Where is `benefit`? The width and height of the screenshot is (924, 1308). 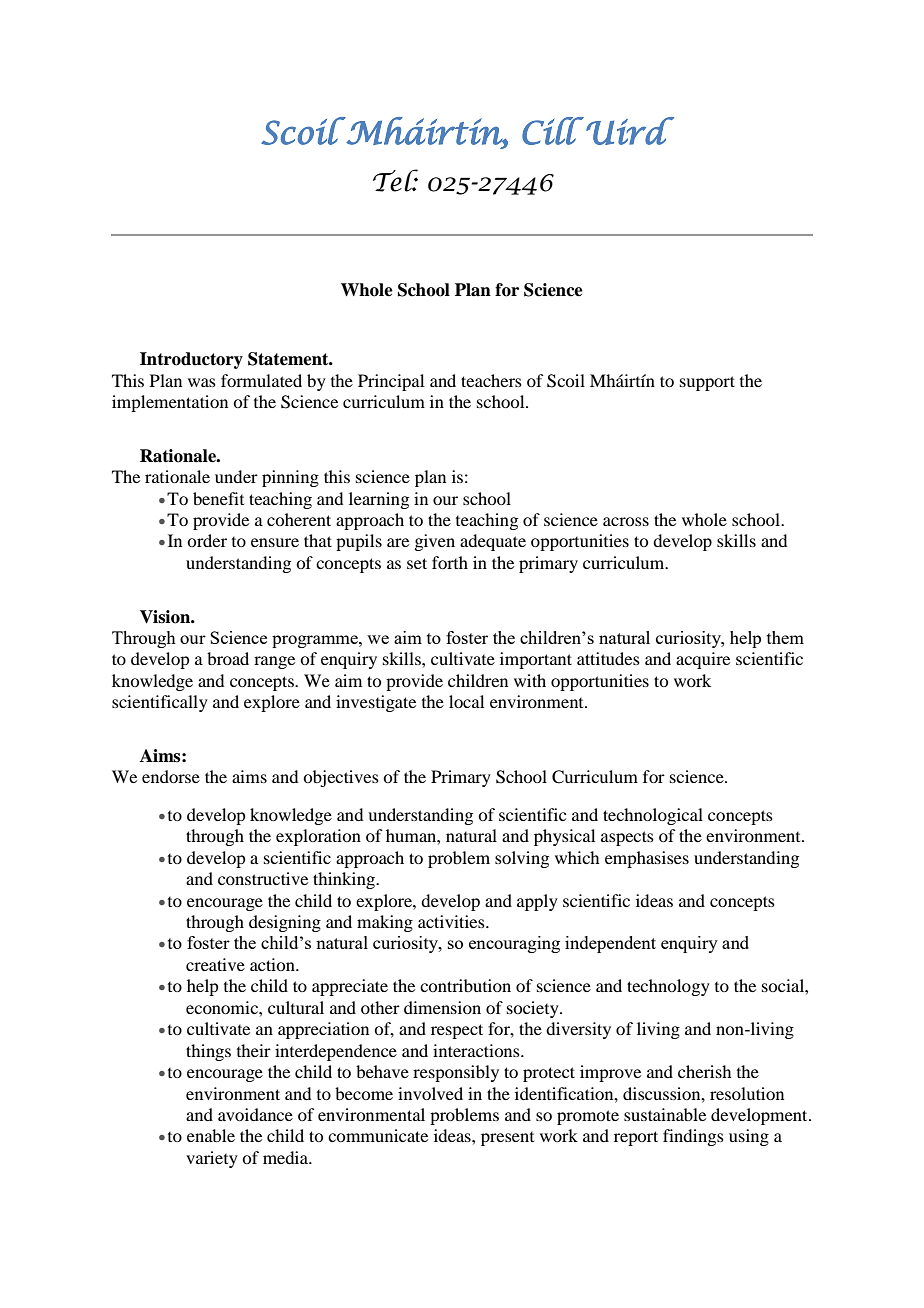 benefit is located at coordinates (218, 498).
